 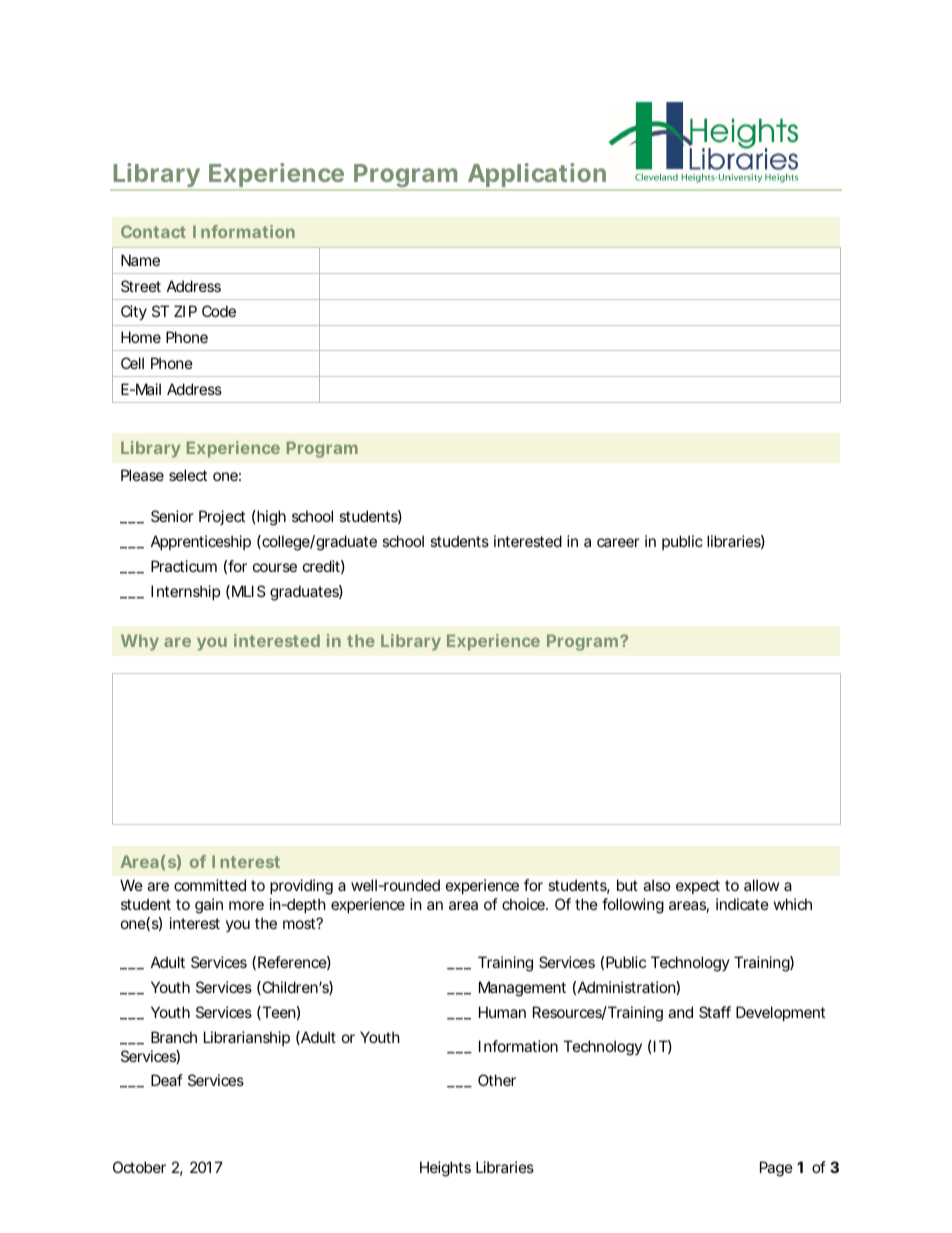 I want to click on Application, so click(x=536, y=177).
